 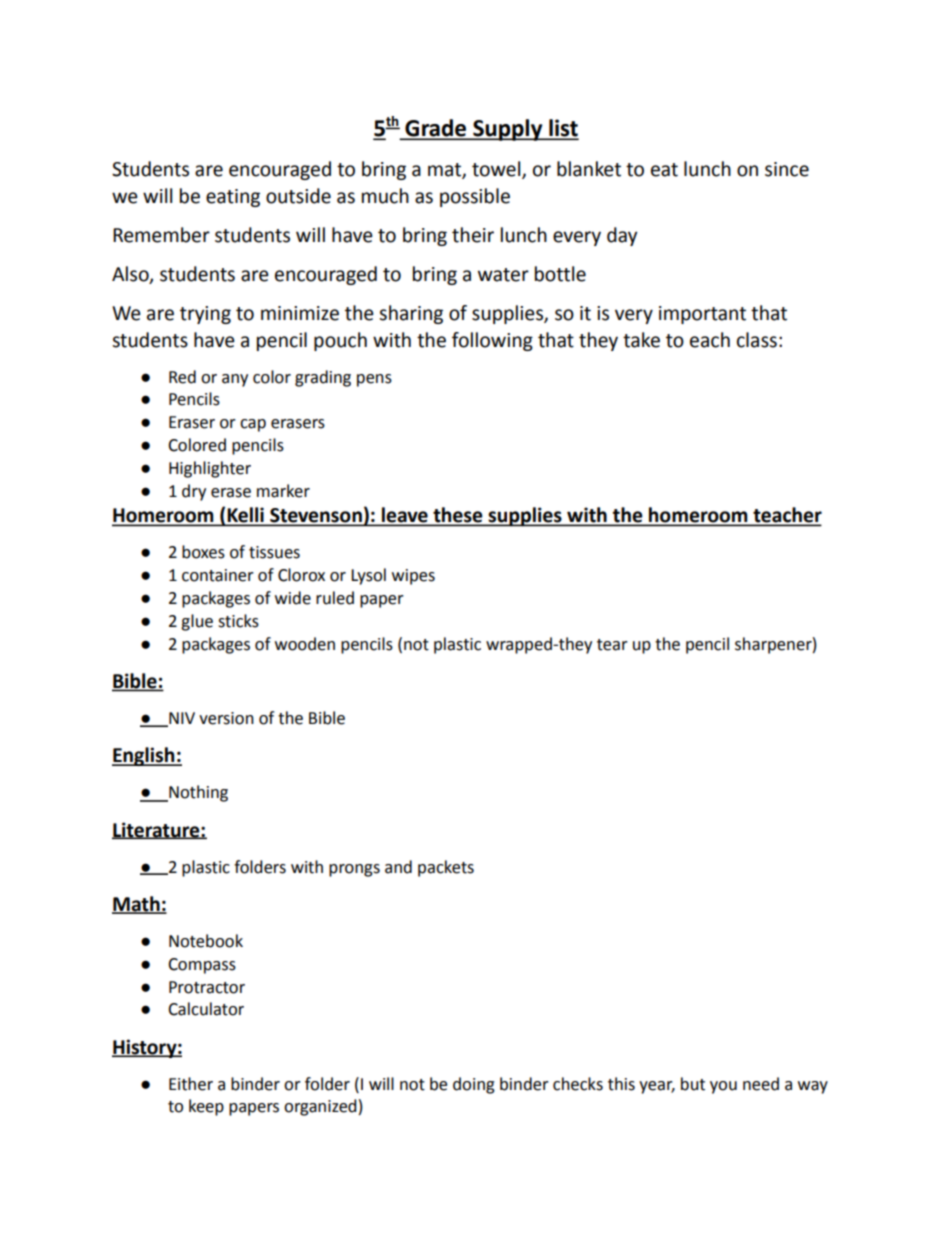 What do you see at coordinates (761, 1084) in the page?
I see `need` at bounding box center [761, 1084].
